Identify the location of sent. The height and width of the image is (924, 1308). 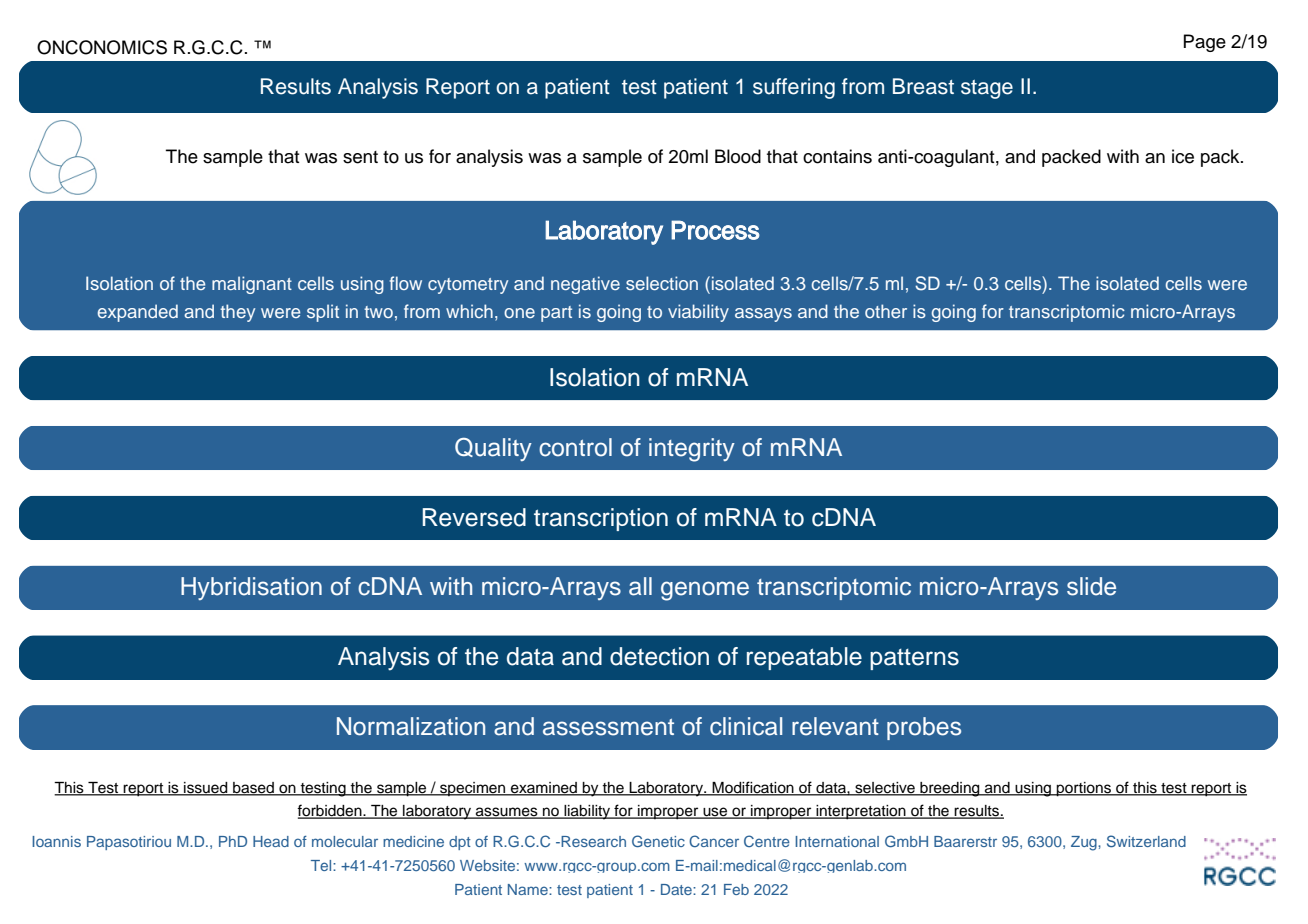
(360, 157).
